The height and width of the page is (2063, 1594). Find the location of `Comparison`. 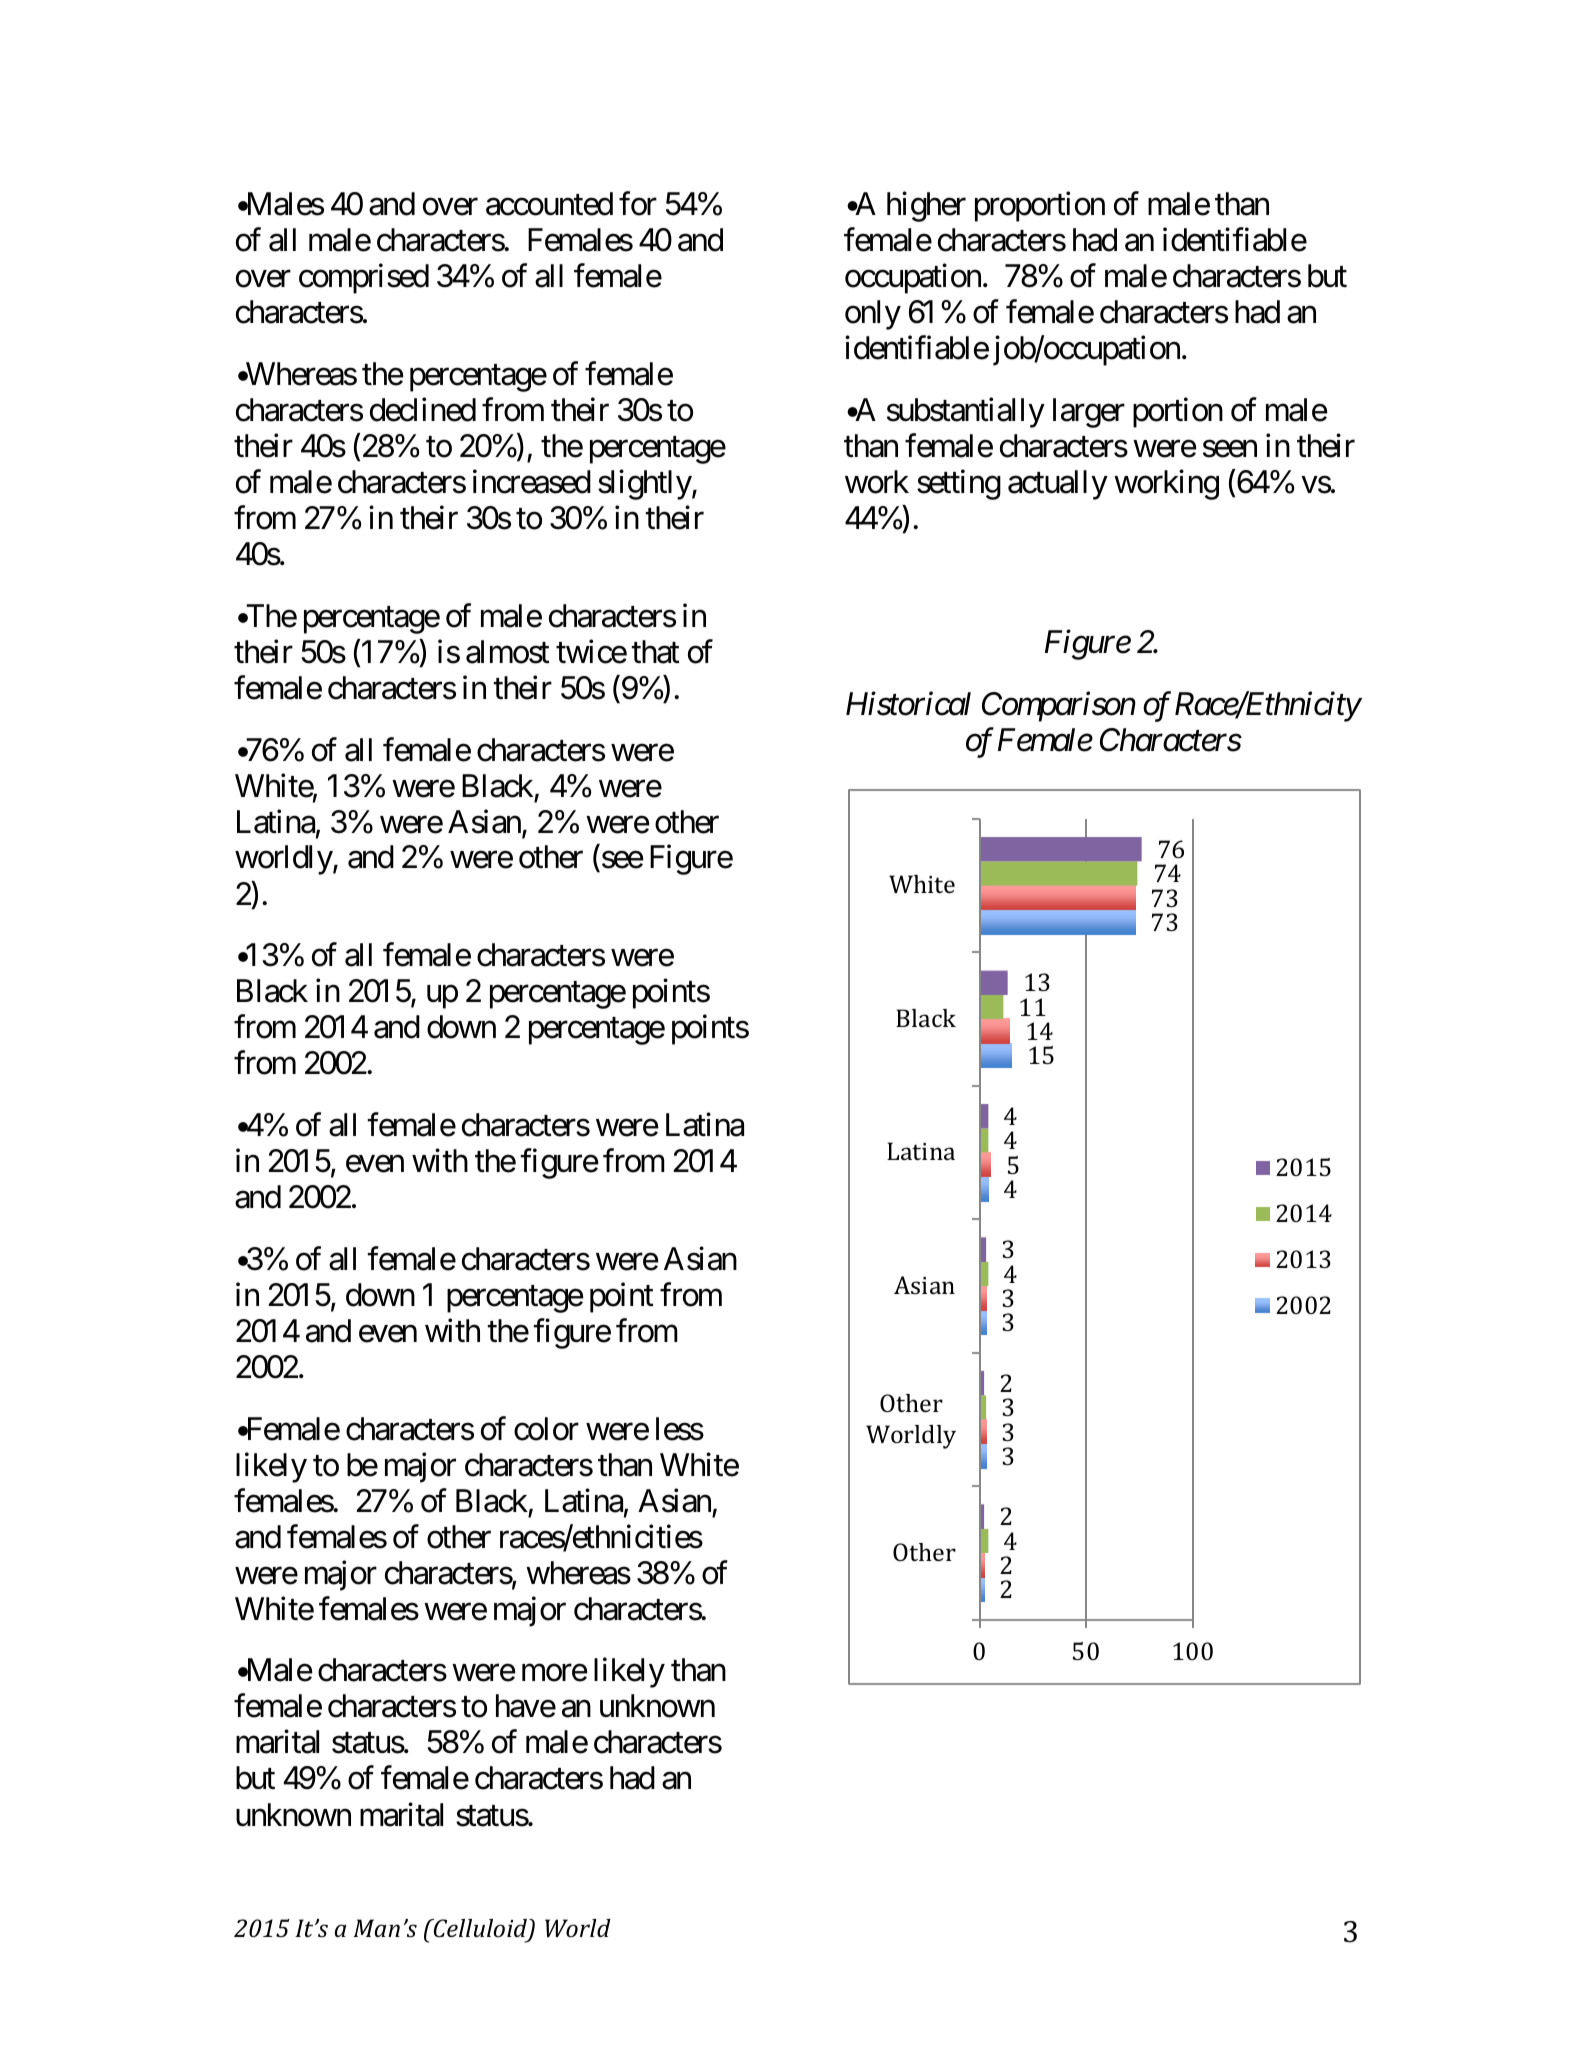

Comparison is located at coordinates (1059, 707).
